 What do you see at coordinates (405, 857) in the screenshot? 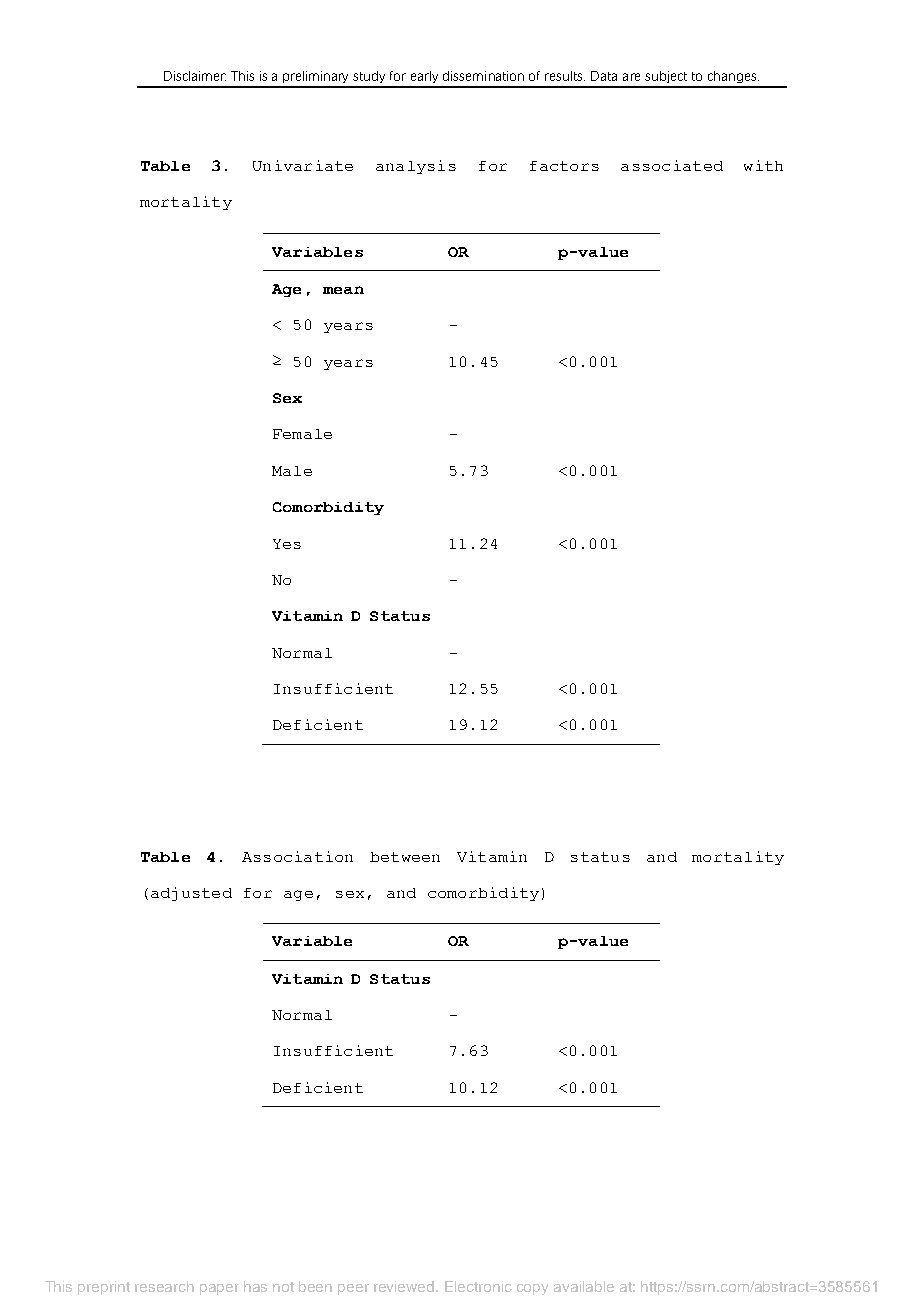
I see `between` at bounding box center [405, 857].
